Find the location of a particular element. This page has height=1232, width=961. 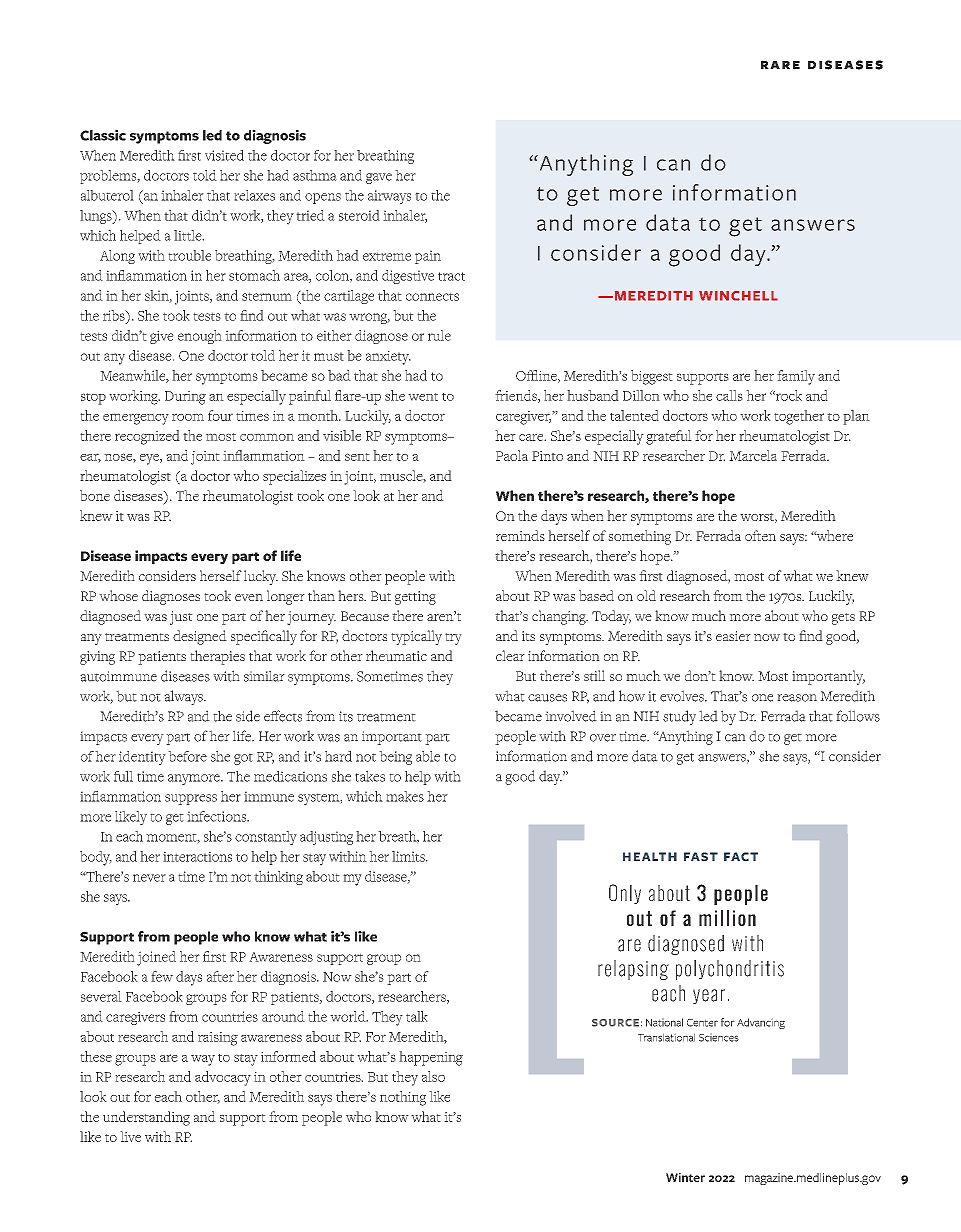

never is located at coordinates (149, 878).
